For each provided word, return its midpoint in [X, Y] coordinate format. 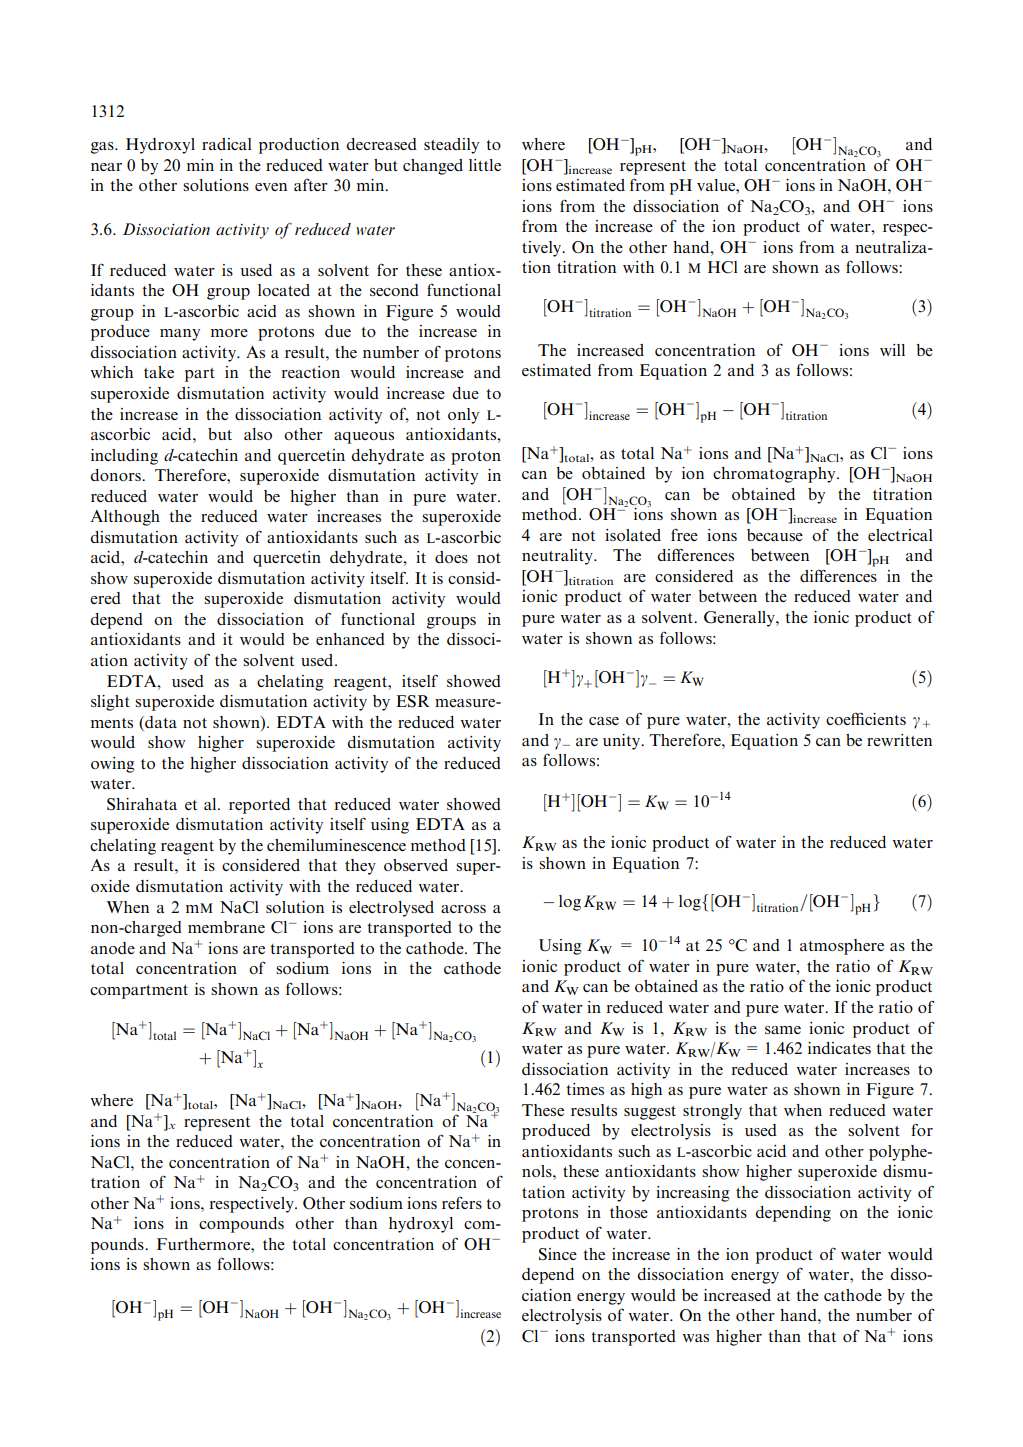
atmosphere [842, 947]
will [892, 350]
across [463, 909]
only [463, 416]
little [485, 165]
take [159, 372]
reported [259, 806]
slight [110, 703]
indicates [839, 1048]
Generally [740, 619]
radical [227, 144]
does [451, 557]
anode [113, 948]
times [585, 1089]
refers [462, 1202]
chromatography [775, 475]
